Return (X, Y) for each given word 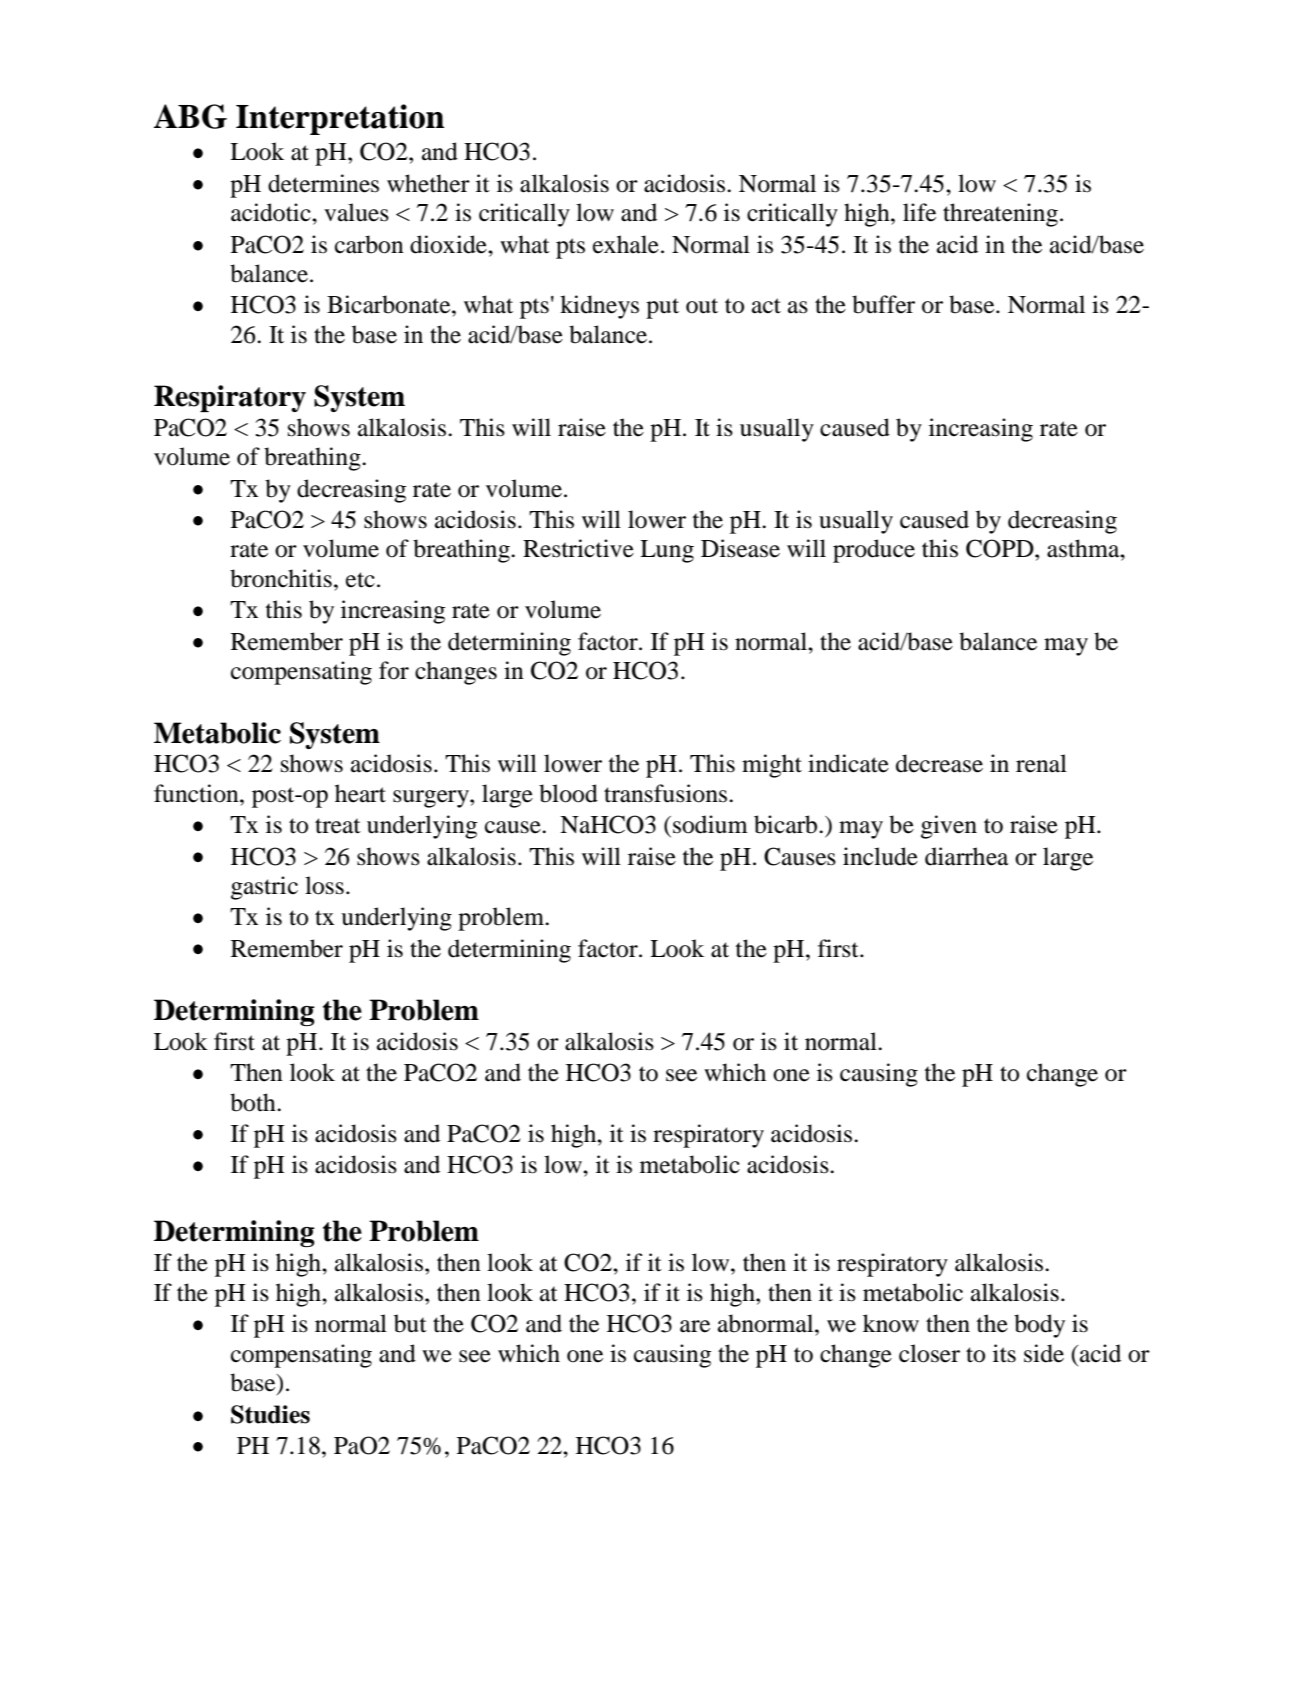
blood (568, 793)
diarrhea (966, 856)
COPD (1001, 548)
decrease (939, 763)
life (919, 212)
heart (360, 793)
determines (323, 183)
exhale (626, 244)
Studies (270, 1414)
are (695, 1326)
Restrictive (578, 548)
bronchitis (281, 578)
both (254, 1102)
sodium (710, 824)
